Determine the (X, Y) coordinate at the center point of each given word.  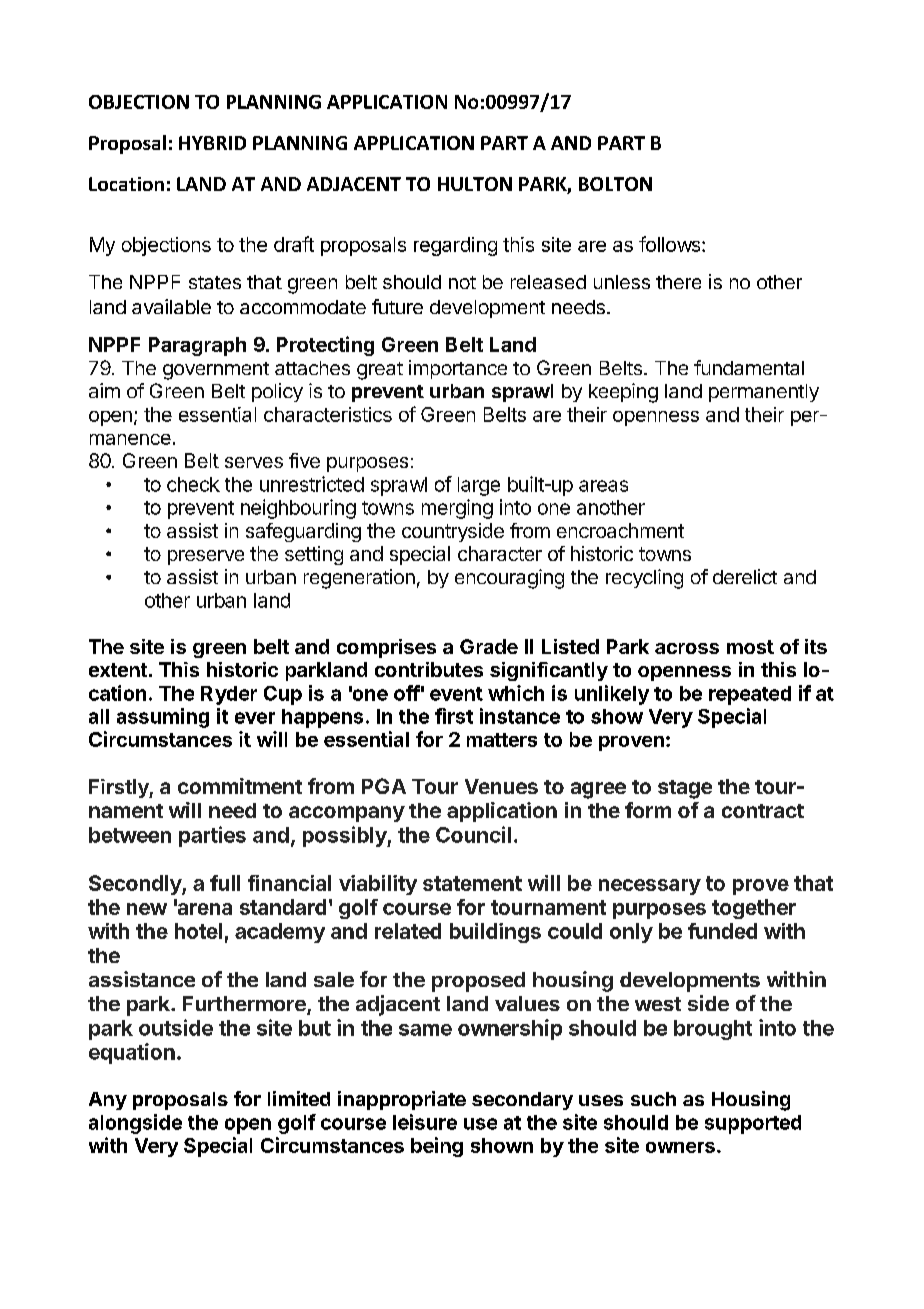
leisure (425, 1122)
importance (458, 369)
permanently (764, 393)
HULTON (475, 184)
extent (118, 670)
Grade (489, 646)
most (750, 647)
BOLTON (615, 184)
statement (472, 883)
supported (753, 1124)
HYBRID (212, 143)
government (216, 371)
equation (132, 1053)
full (225, 883)
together (754, 909)
